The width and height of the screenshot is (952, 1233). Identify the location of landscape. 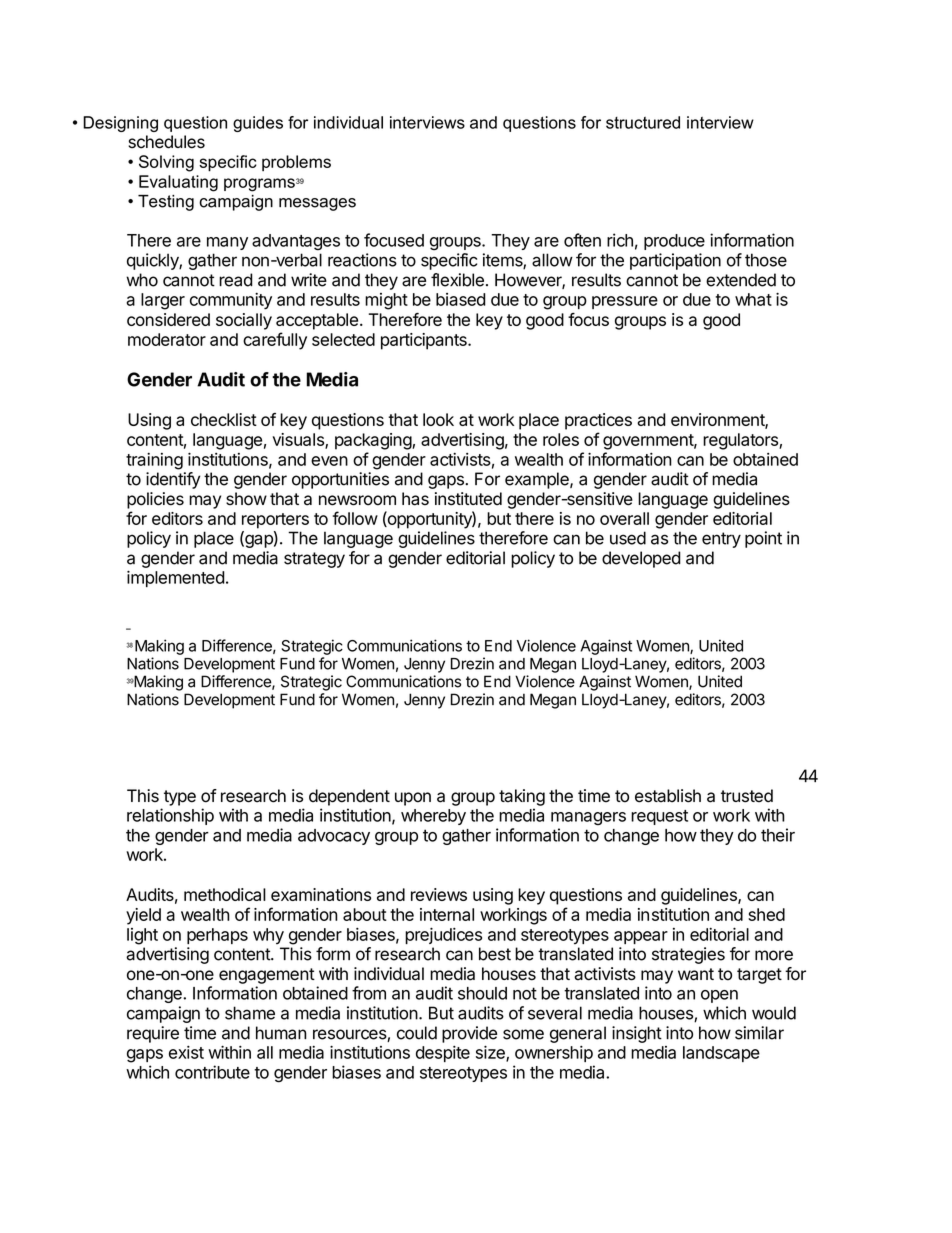
(721, 1054).
